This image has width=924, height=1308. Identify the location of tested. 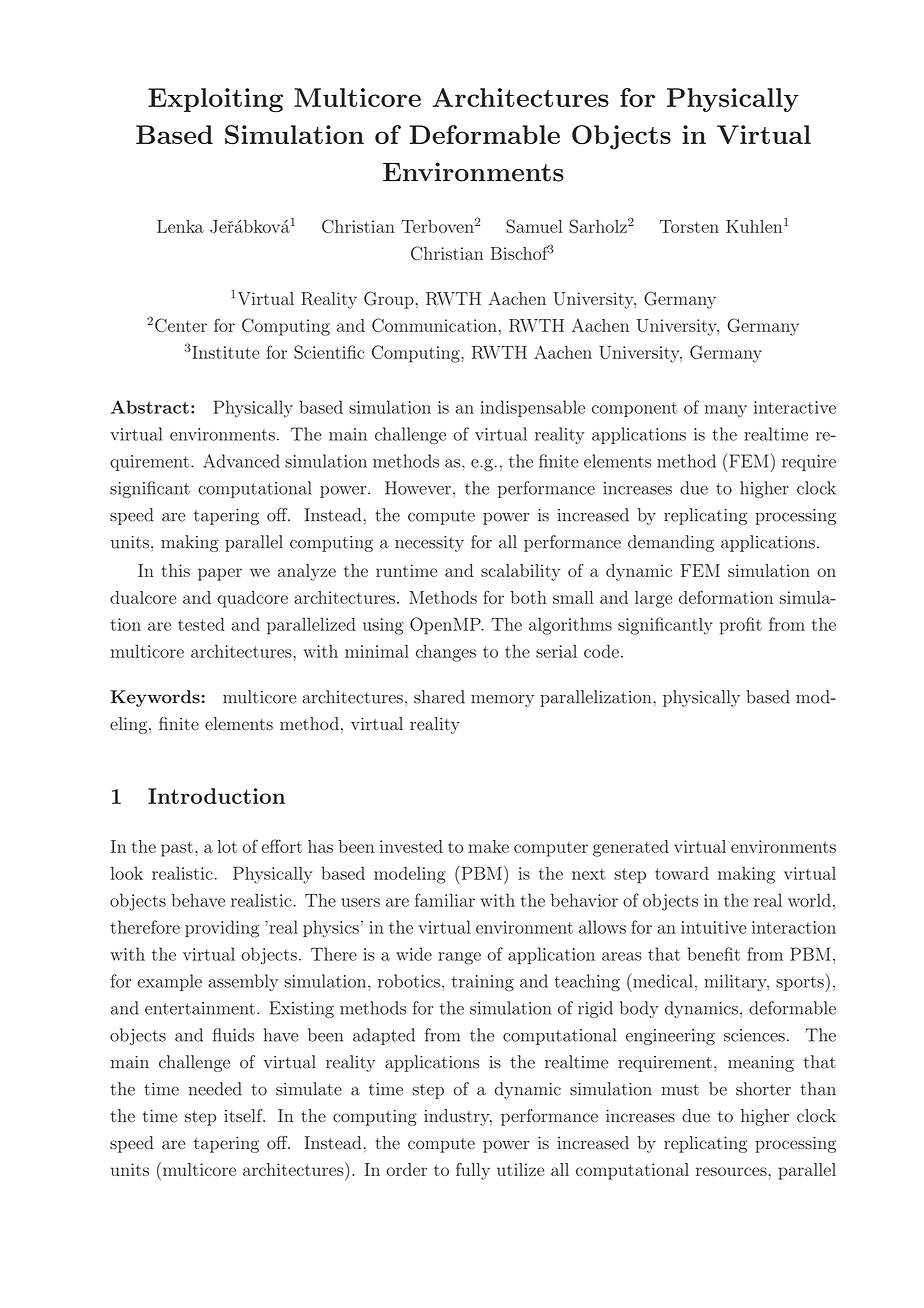
(201, 624).
